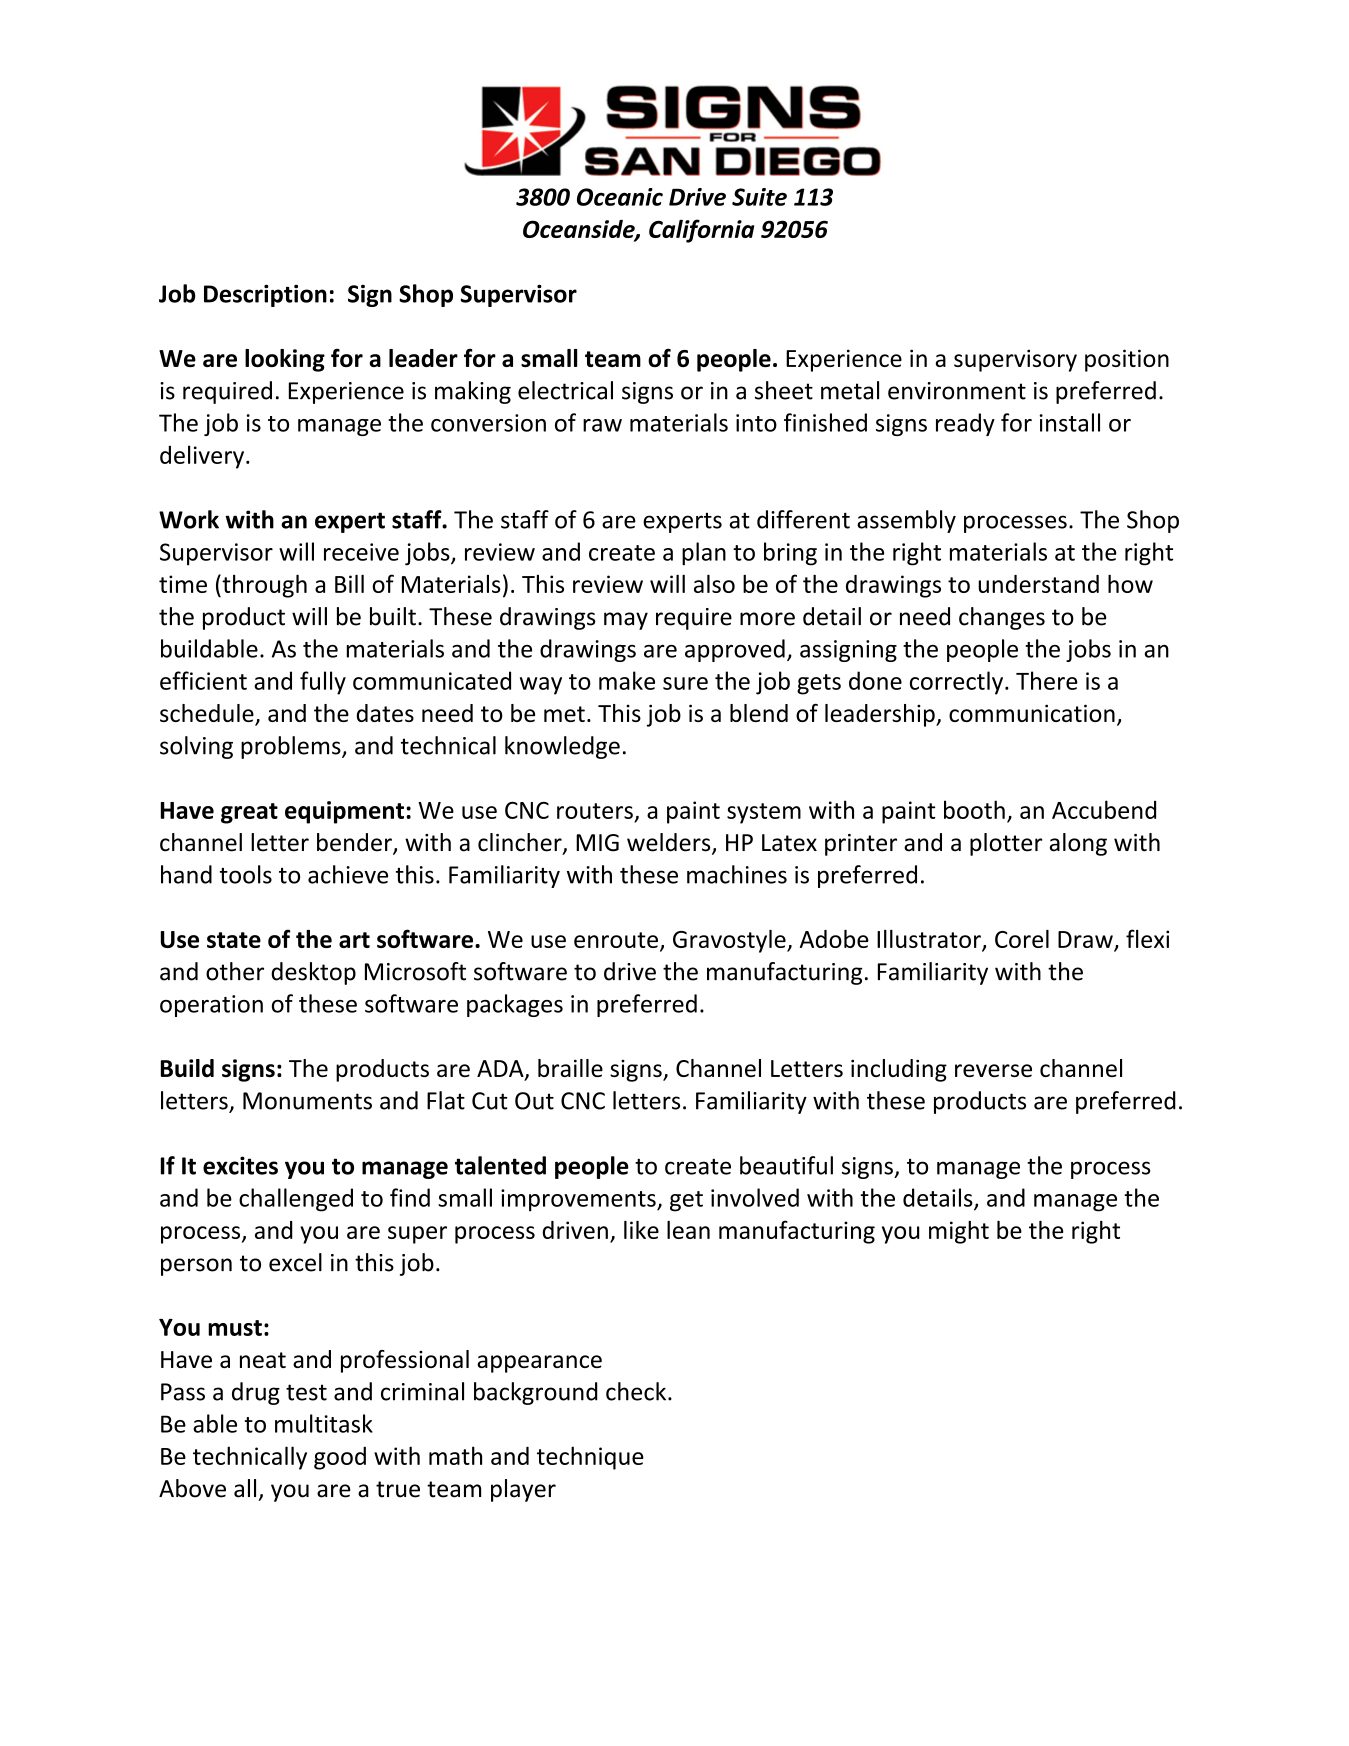 This screenshot has height=1746, width=1349. Describe the element at coordinates (1127, 360) in the screenshot. I see `position` at that location.
